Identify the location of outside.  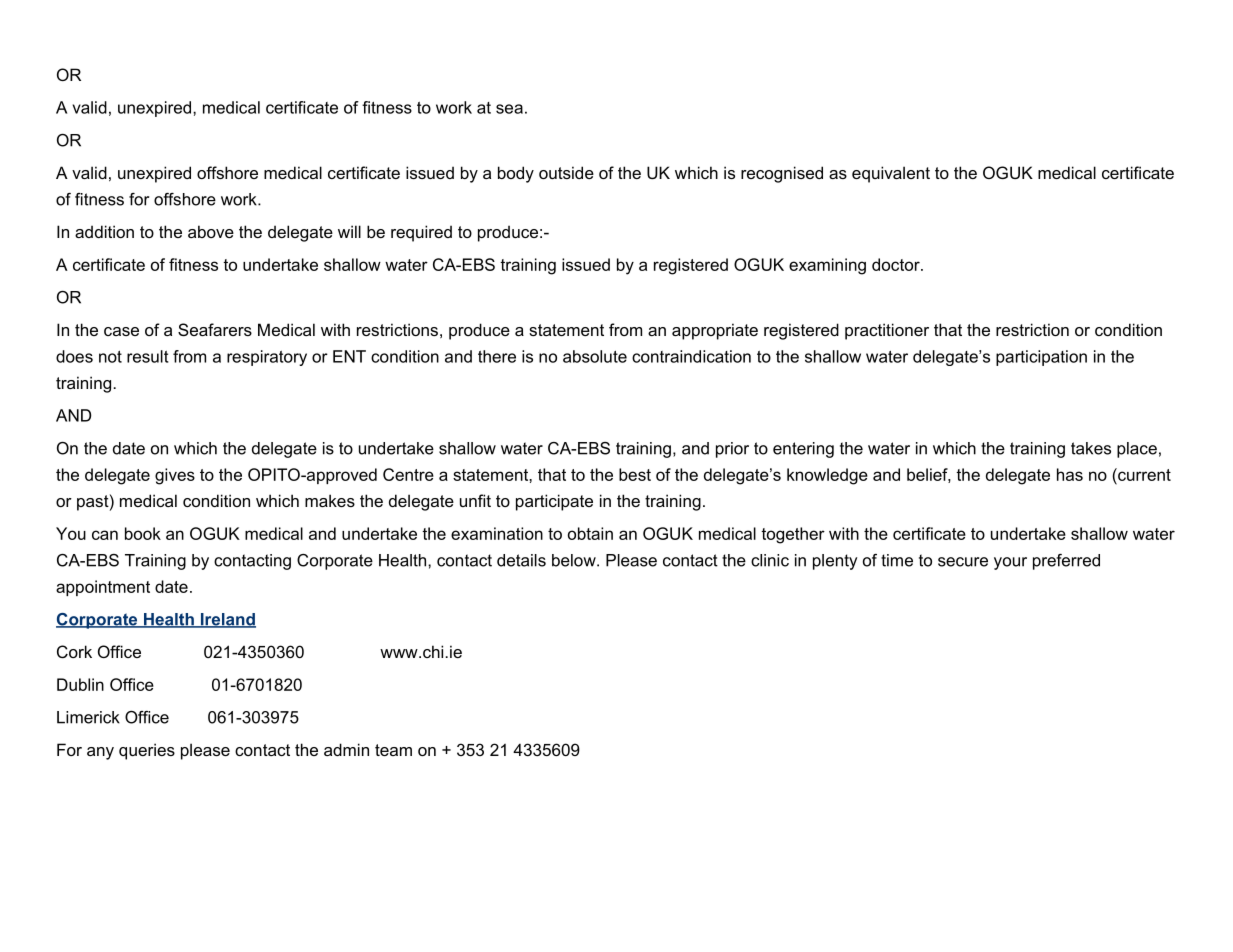
(566, 172).
